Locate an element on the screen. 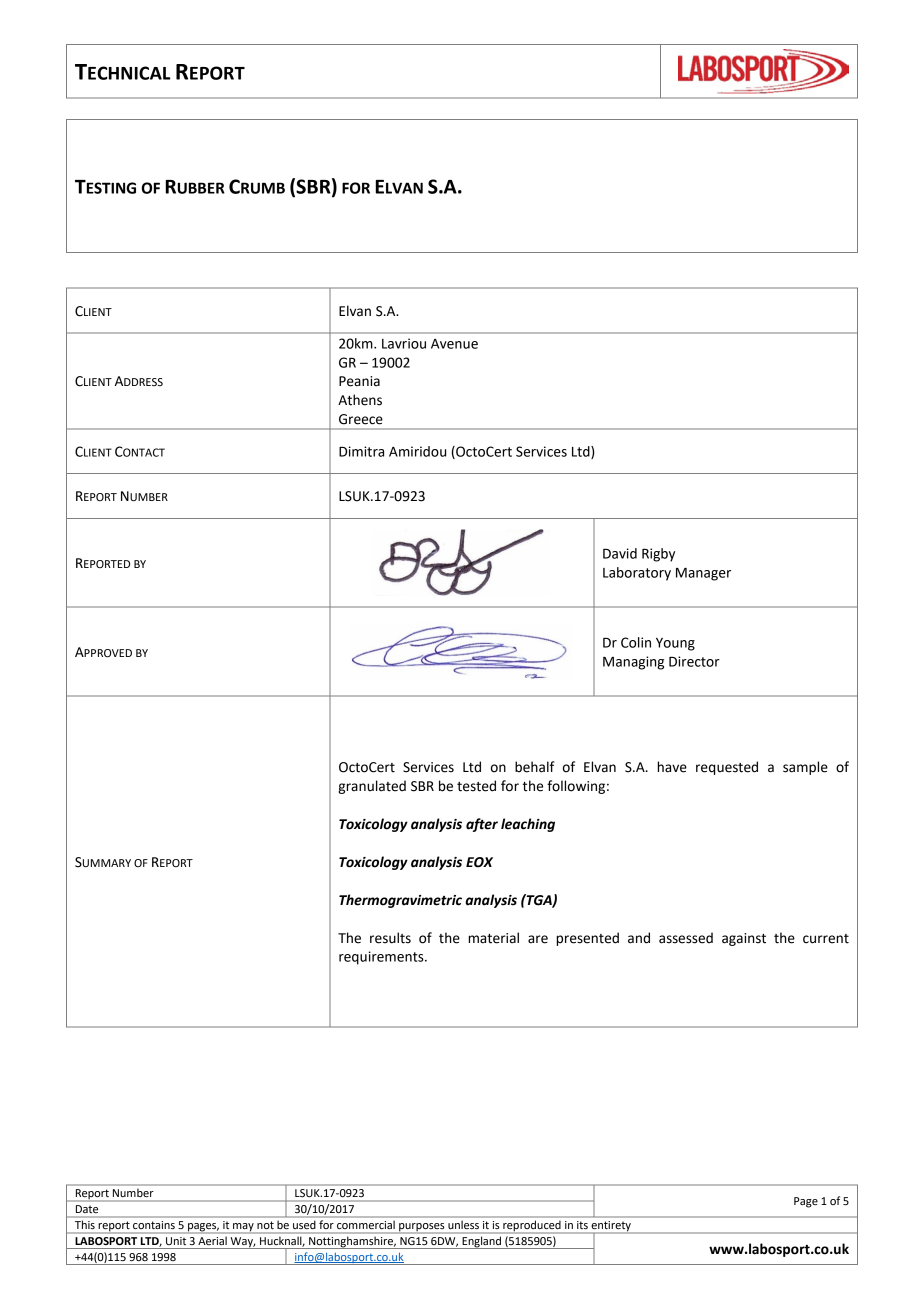  Managing is located at coordinates (633, 663).
